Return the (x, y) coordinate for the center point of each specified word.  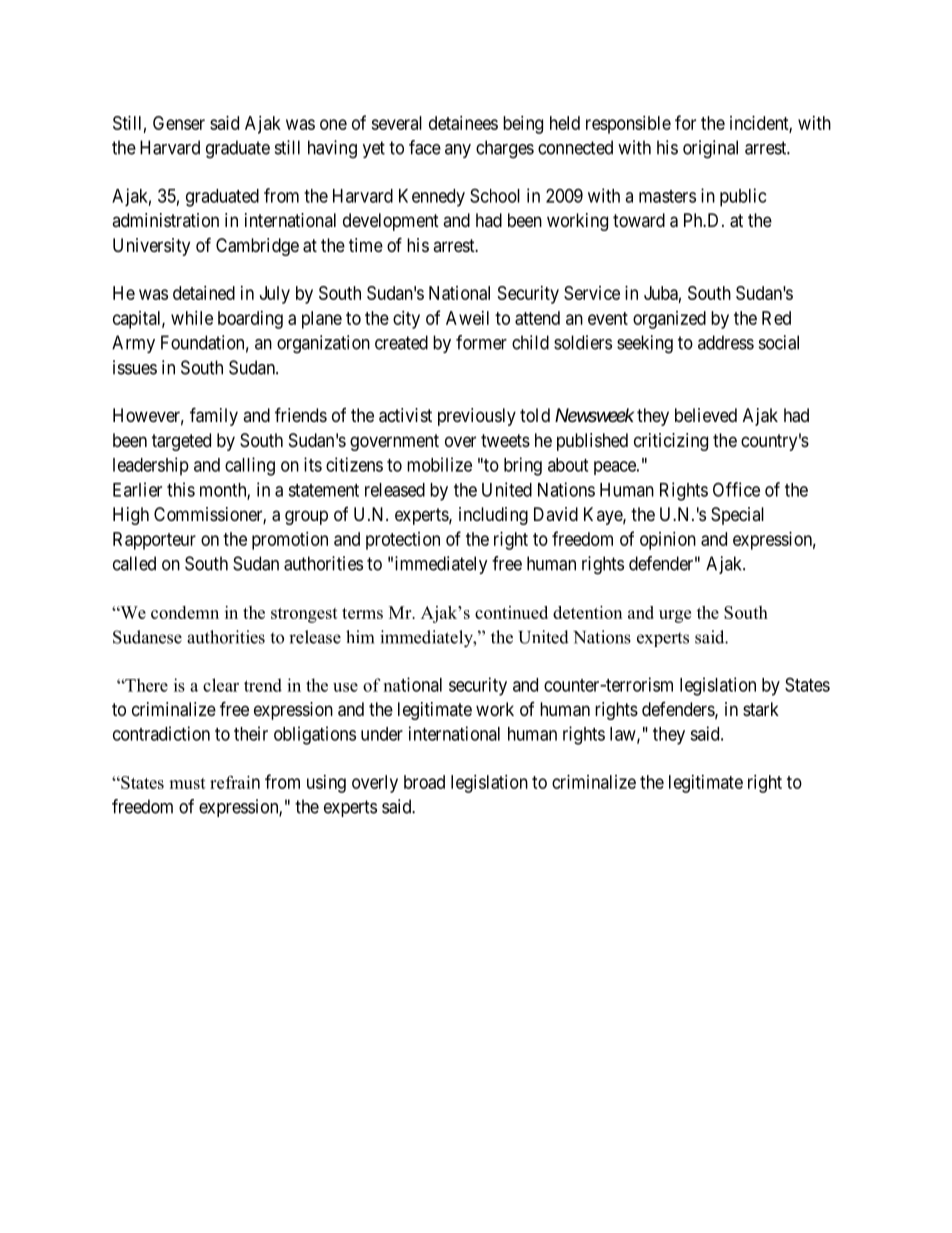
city (406, 320)
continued (511, 612)
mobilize (439, 464)
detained (204, 293)
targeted (181, 442)
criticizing (671, 442)
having (332, 149)
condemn (185, 612)
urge (675, 616)
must (187, 783)
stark (761, 709)
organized (669, 320)
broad (424, 782)
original (710, 149)
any (458, 151)
